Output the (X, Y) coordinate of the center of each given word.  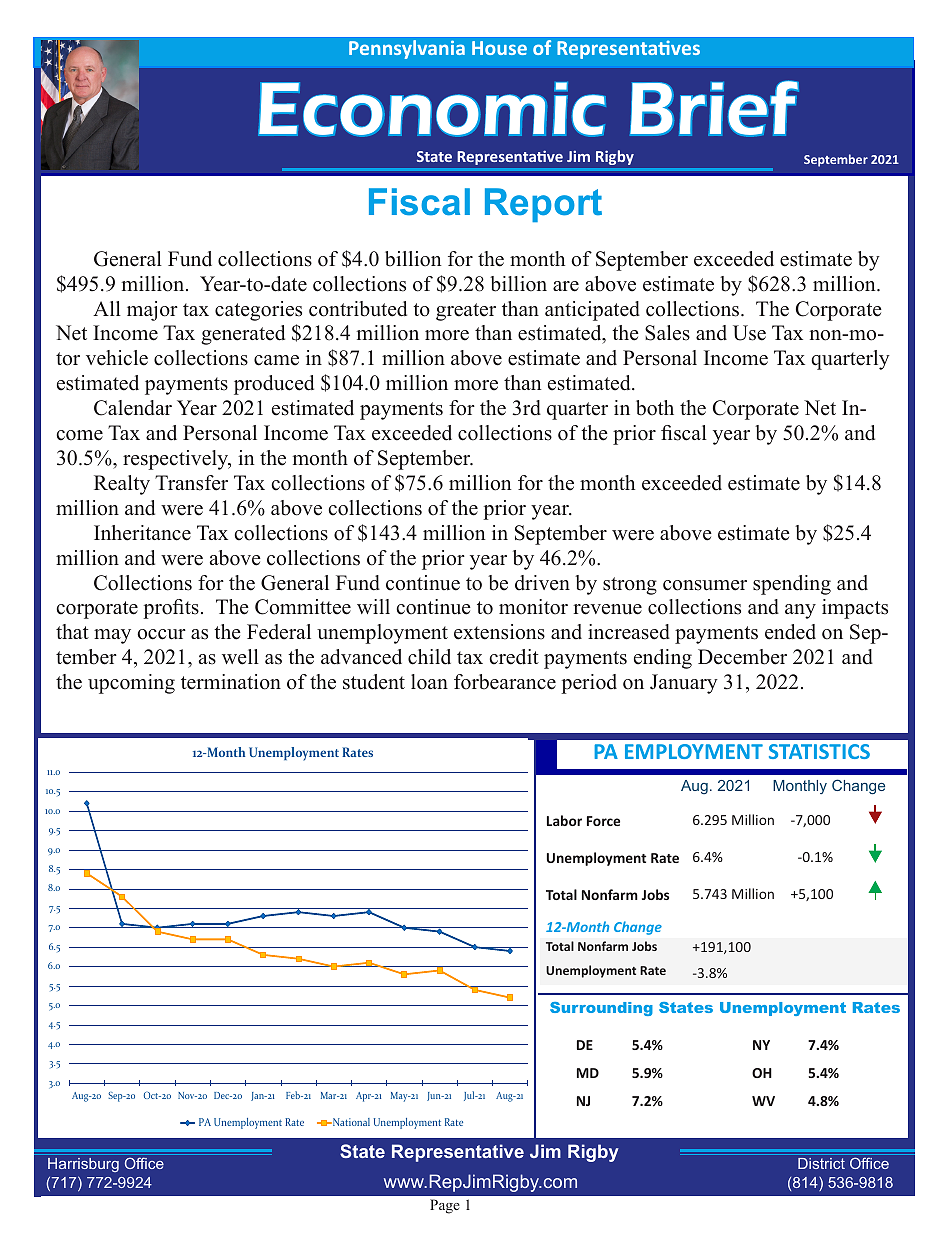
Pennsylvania (407, 49)
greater (466, 312)
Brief (714, 108)
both (655, 408)
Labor (564, 820)
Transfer (191, 483)
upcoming (131, 684)
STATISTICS (819, 751)
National (350, 1122)
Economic (432, 109)
